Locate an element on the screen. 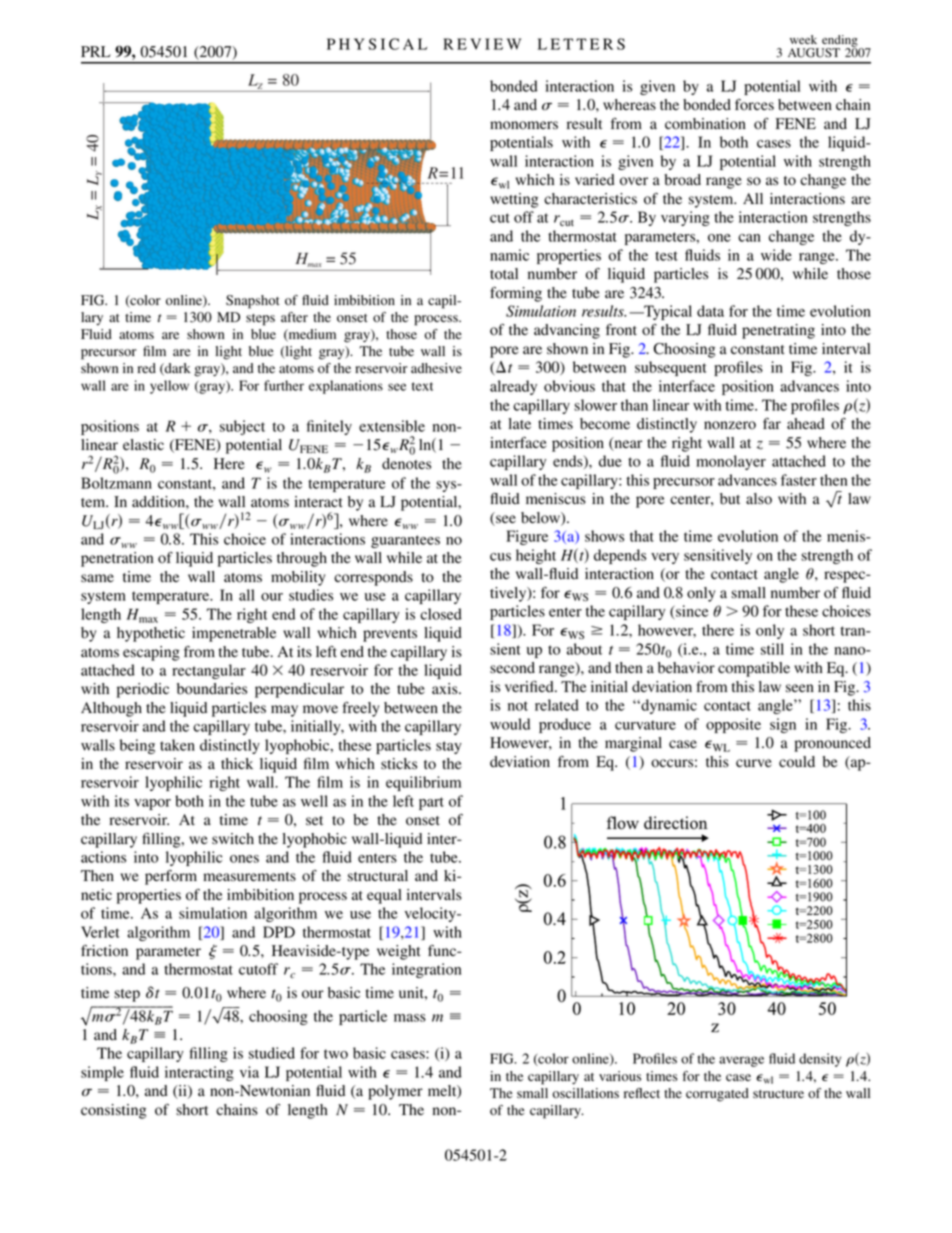 This screenshot has height=1233, width=952. closed is located at coordinates (441, 614).
